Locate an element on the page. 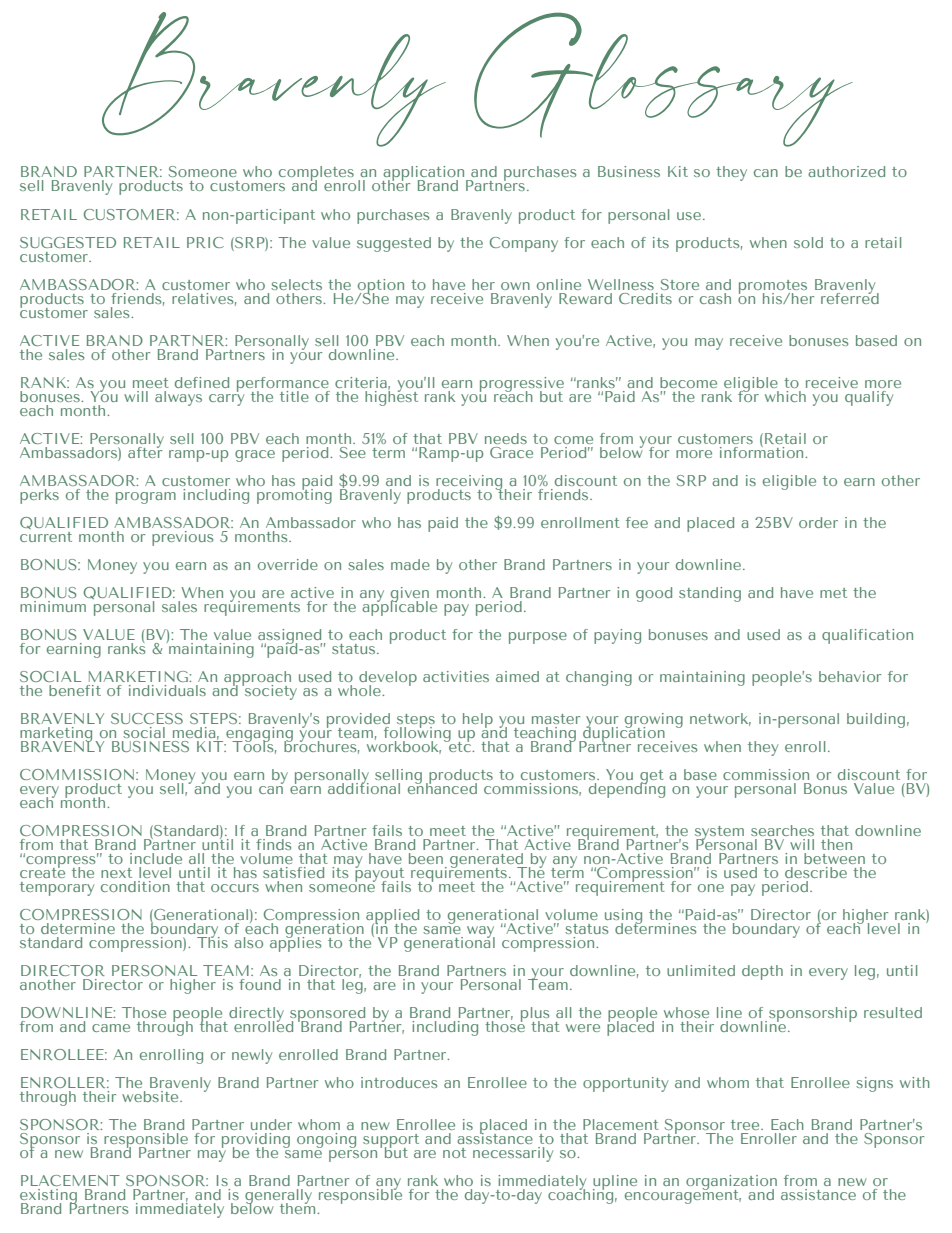 Image resolution: width=952 pixels, height=1233 pixels. completes is located at coordinates (315, 175).
